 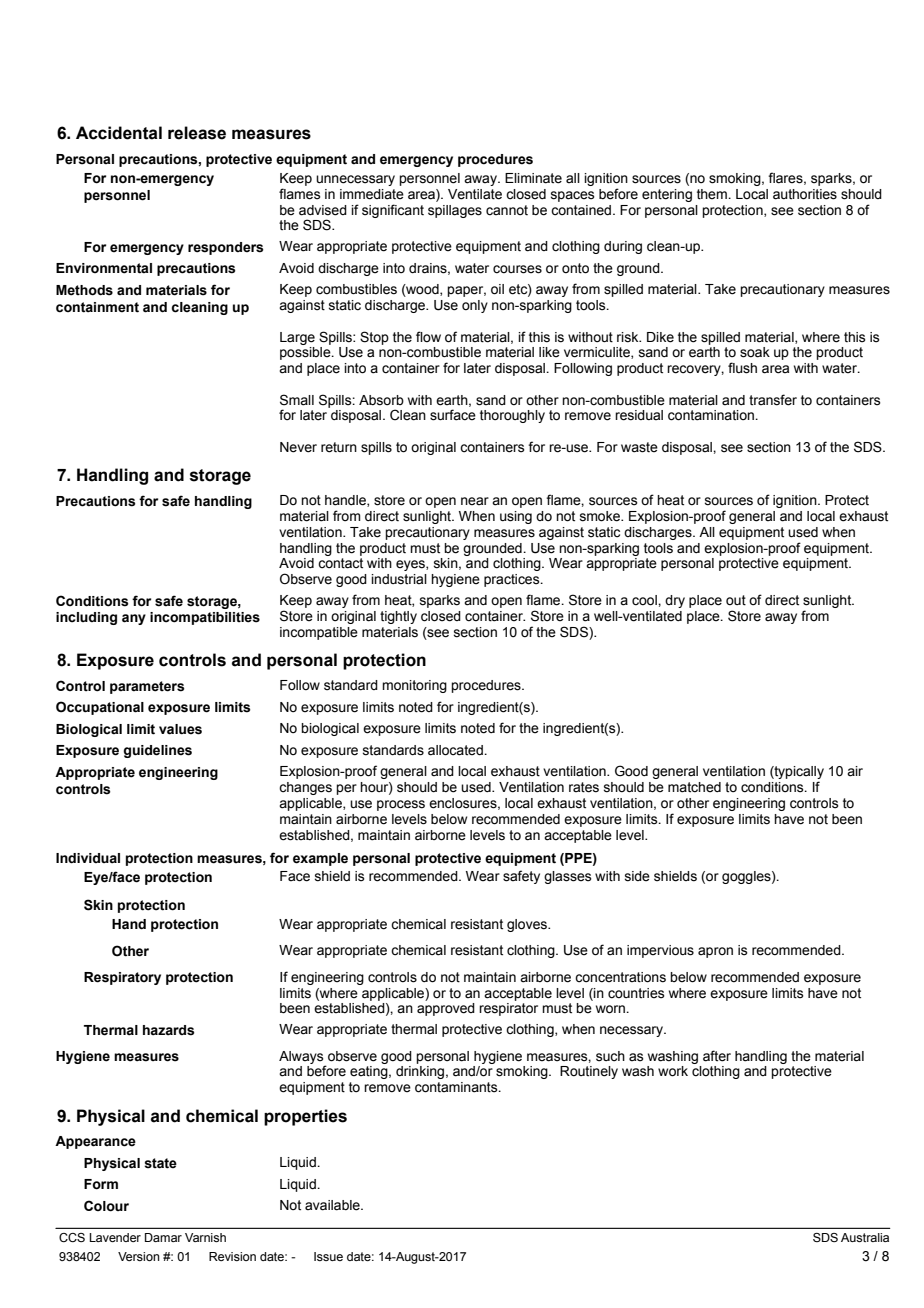 What do you see at coordinates (865, 1237) in the image?
I see `Australia` at bounding box center [865, 1237].
